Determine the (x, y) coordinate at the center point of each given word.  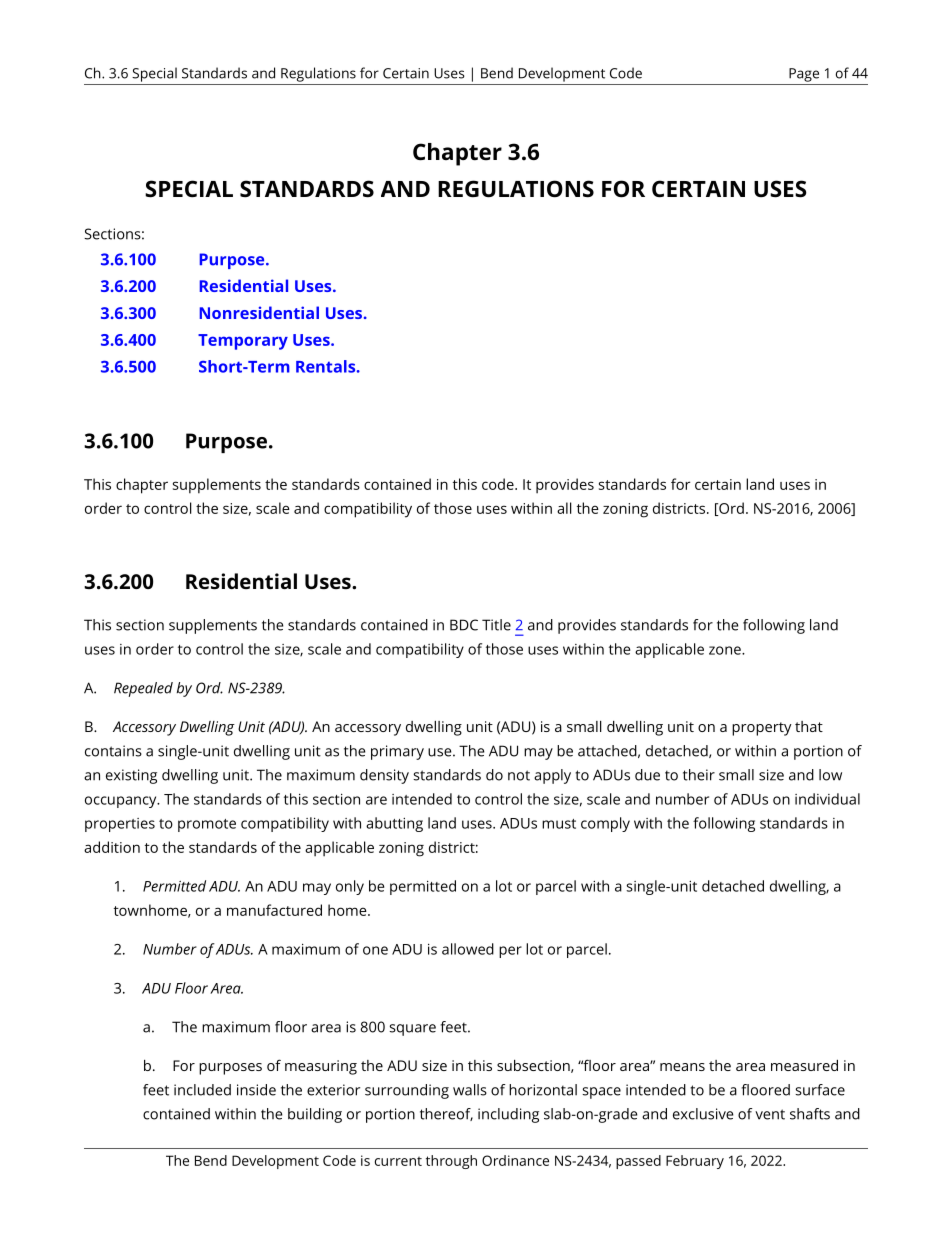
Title (496, 625)
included (202, 1090)
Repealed (143, 689)
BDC (464, 625)
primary (397, 752)
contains (113, 751)
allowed (468, 949)
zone (726, 650)
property (762, 729)
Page (804, 75)
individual (827, 799)
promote (207, 825)
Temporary (243, 342)
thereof (446, 1114)
